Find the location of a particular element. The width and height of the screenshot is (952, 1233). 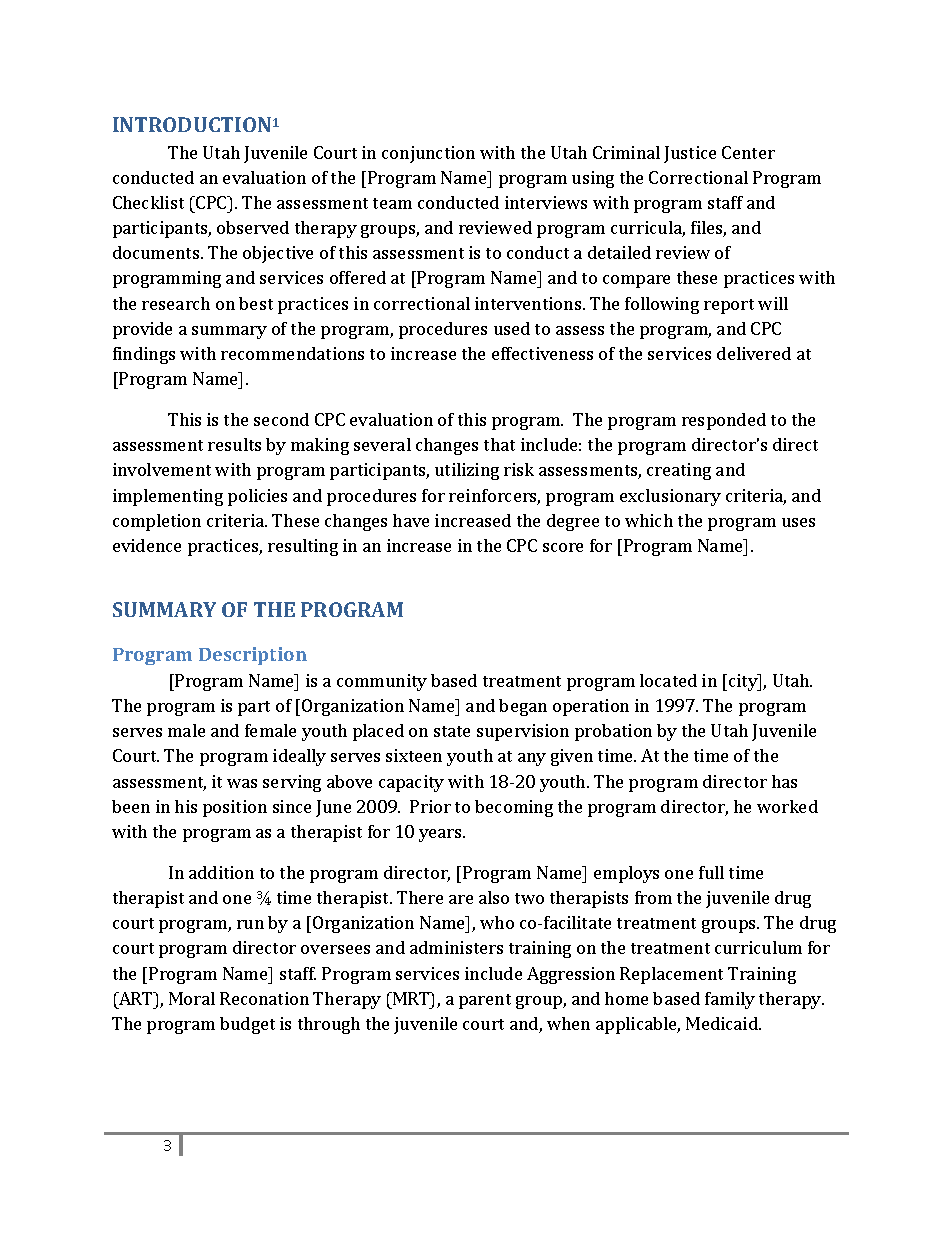

family is located at coordinates (730, 1000).
